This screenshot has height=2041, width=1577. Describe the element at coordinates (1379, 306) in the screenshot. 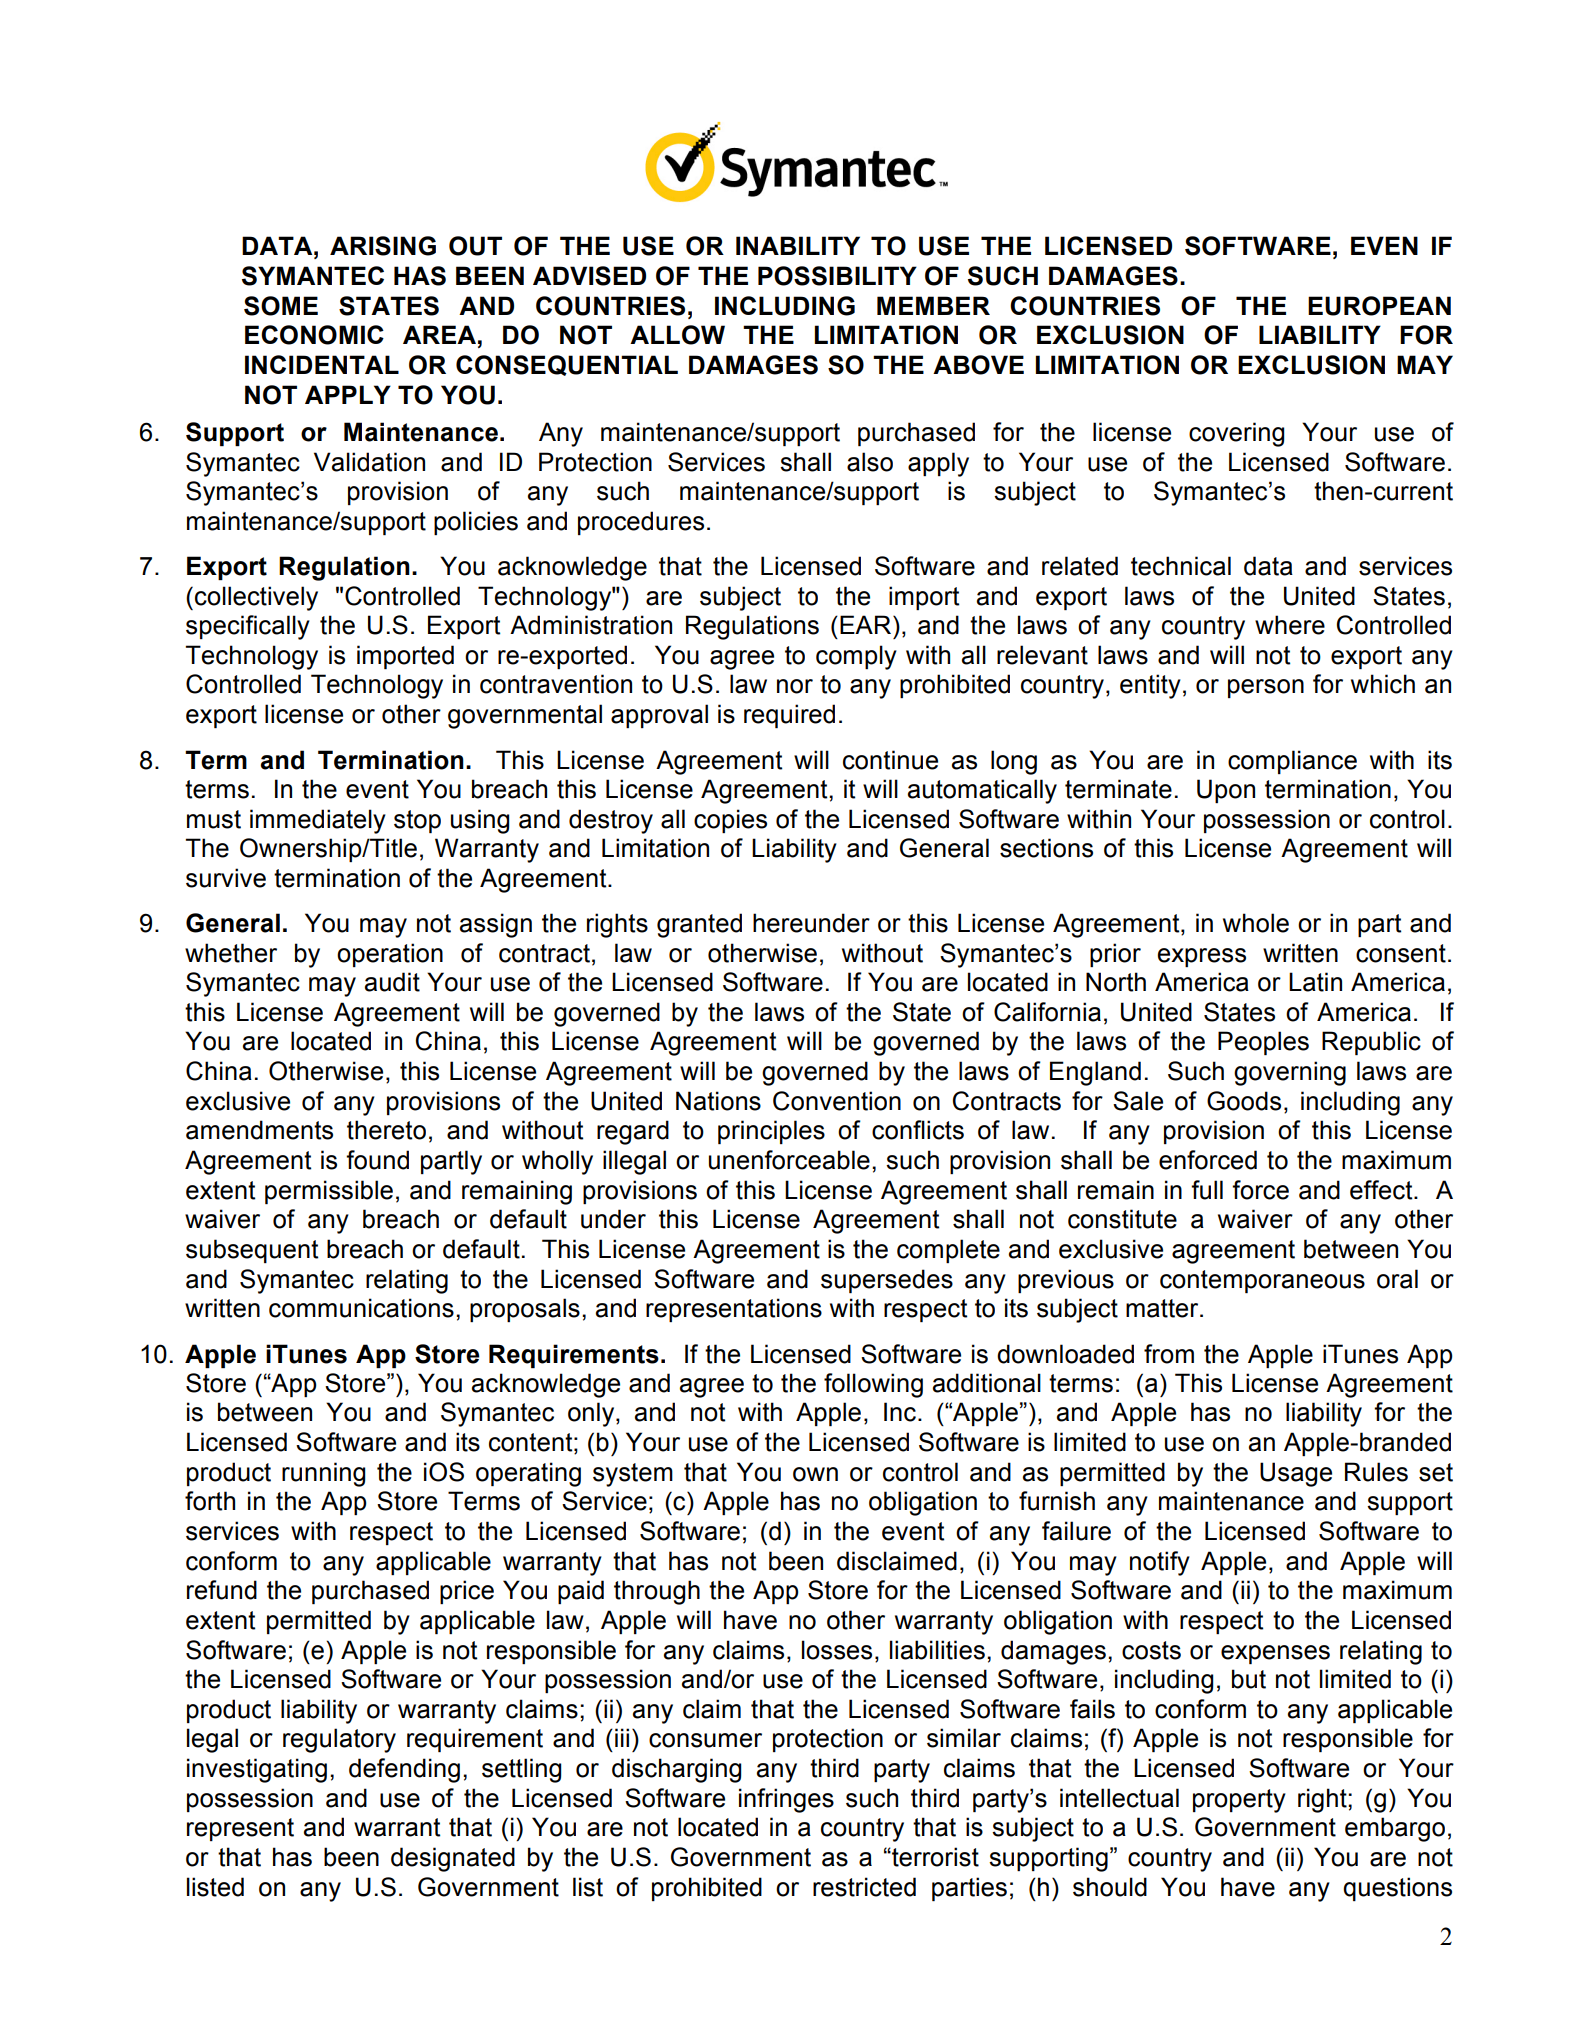

I see `EUROPEAN` at that location.
